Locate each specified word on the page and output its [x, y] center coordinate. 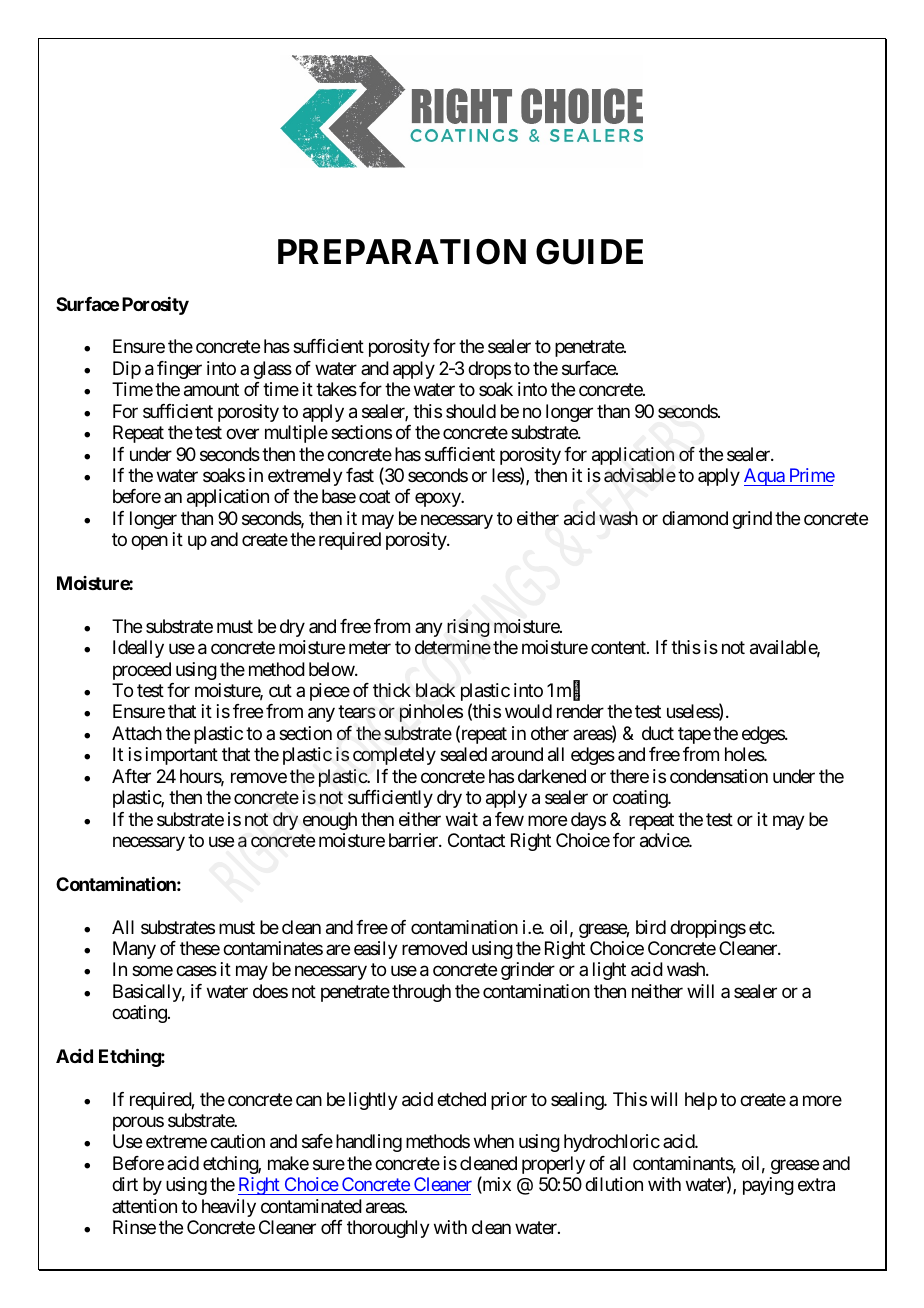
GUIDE [589, 252]
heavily [229, 1208]
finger [179, 370]
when [494, 1141]
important [182, 756]
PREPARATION [402, 252]
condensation [719, 776]
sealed [463, 754]
